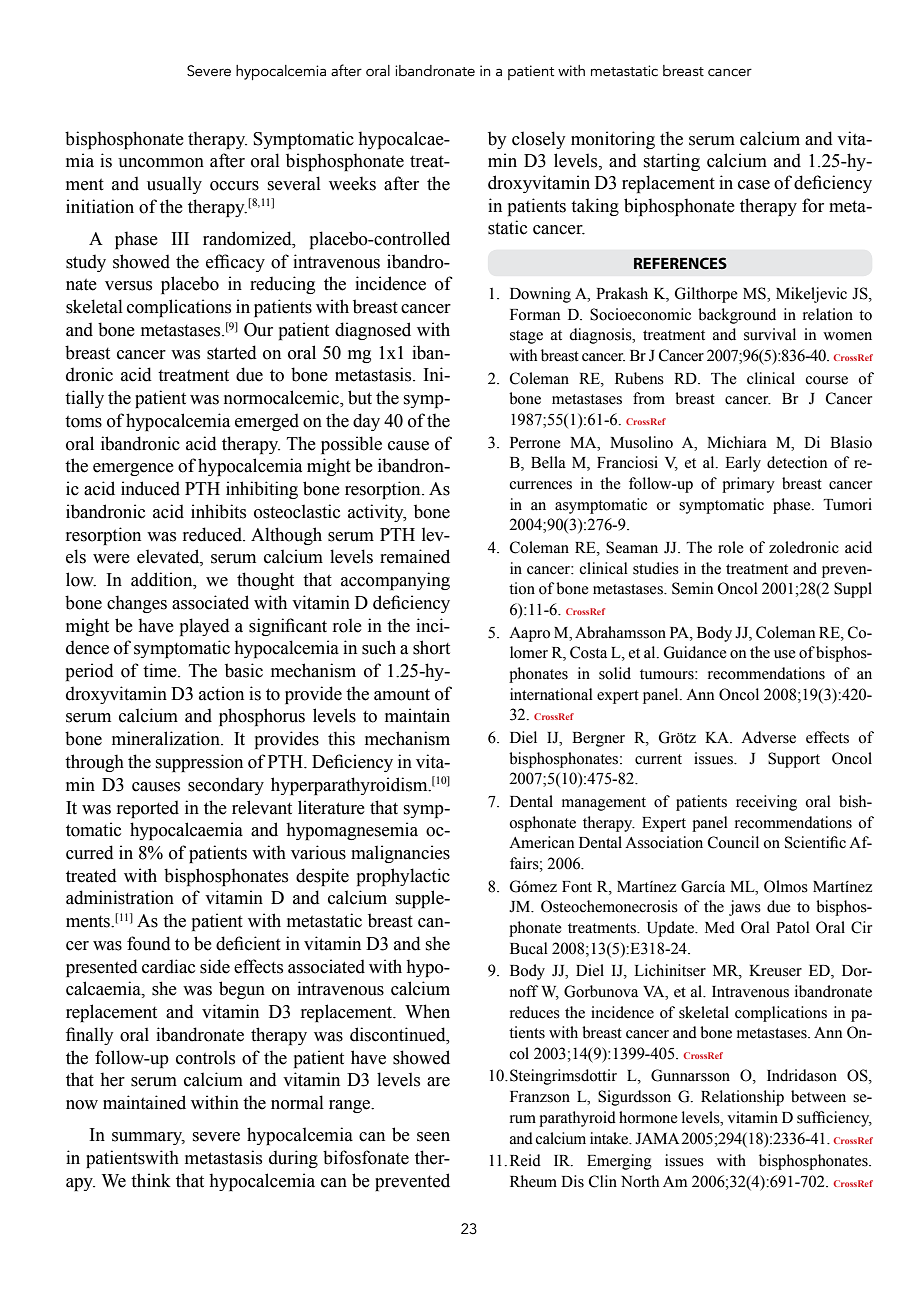 The height and width of the screenshot is (1290, 924). What do you see at coordinates (161, 163) in the screenshot?
I see `uncommon` at bounding box center [161, 163].
